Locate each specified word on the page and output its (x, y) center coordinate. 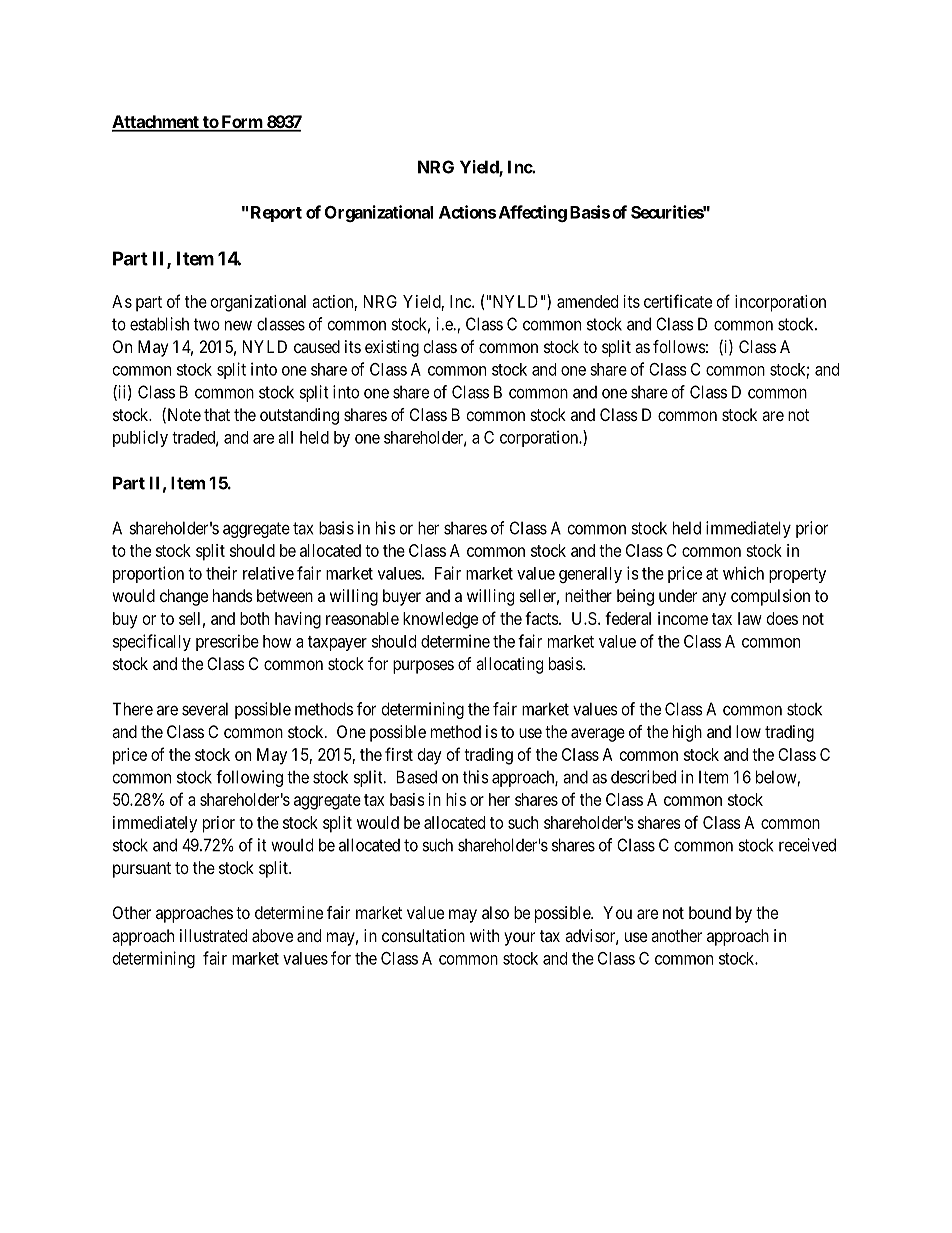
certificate (678, 301)
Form (241, 123)
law (750, 618)
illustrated (213, 935)
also (495, 912)
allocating (509, 665)
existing (392, 348)
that (217, 414)
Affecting (533, 213)
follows (679, 346)
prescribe (227, 642)
